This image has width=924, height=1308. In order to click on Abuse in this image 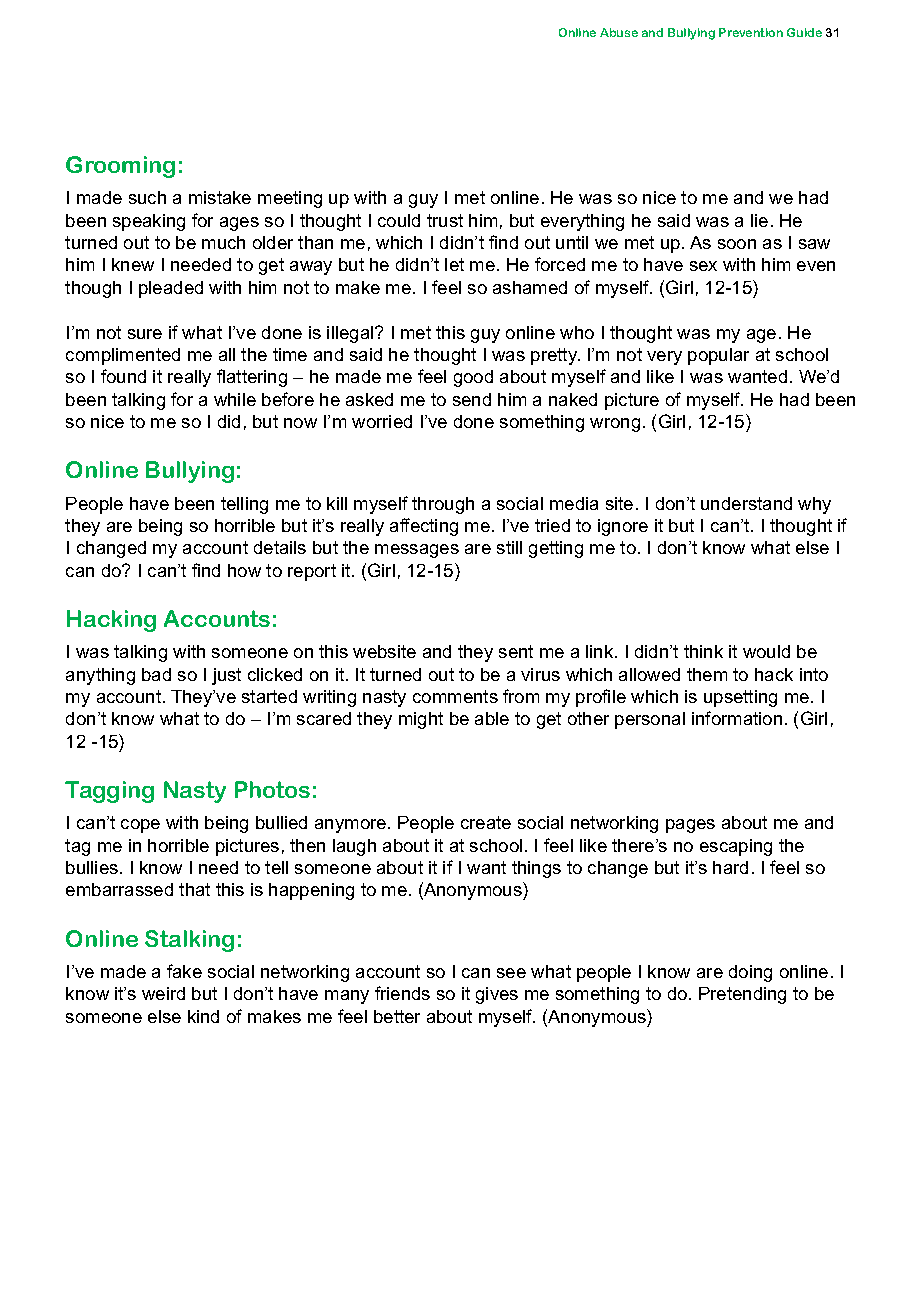, I will do `click(619, 32)`.
